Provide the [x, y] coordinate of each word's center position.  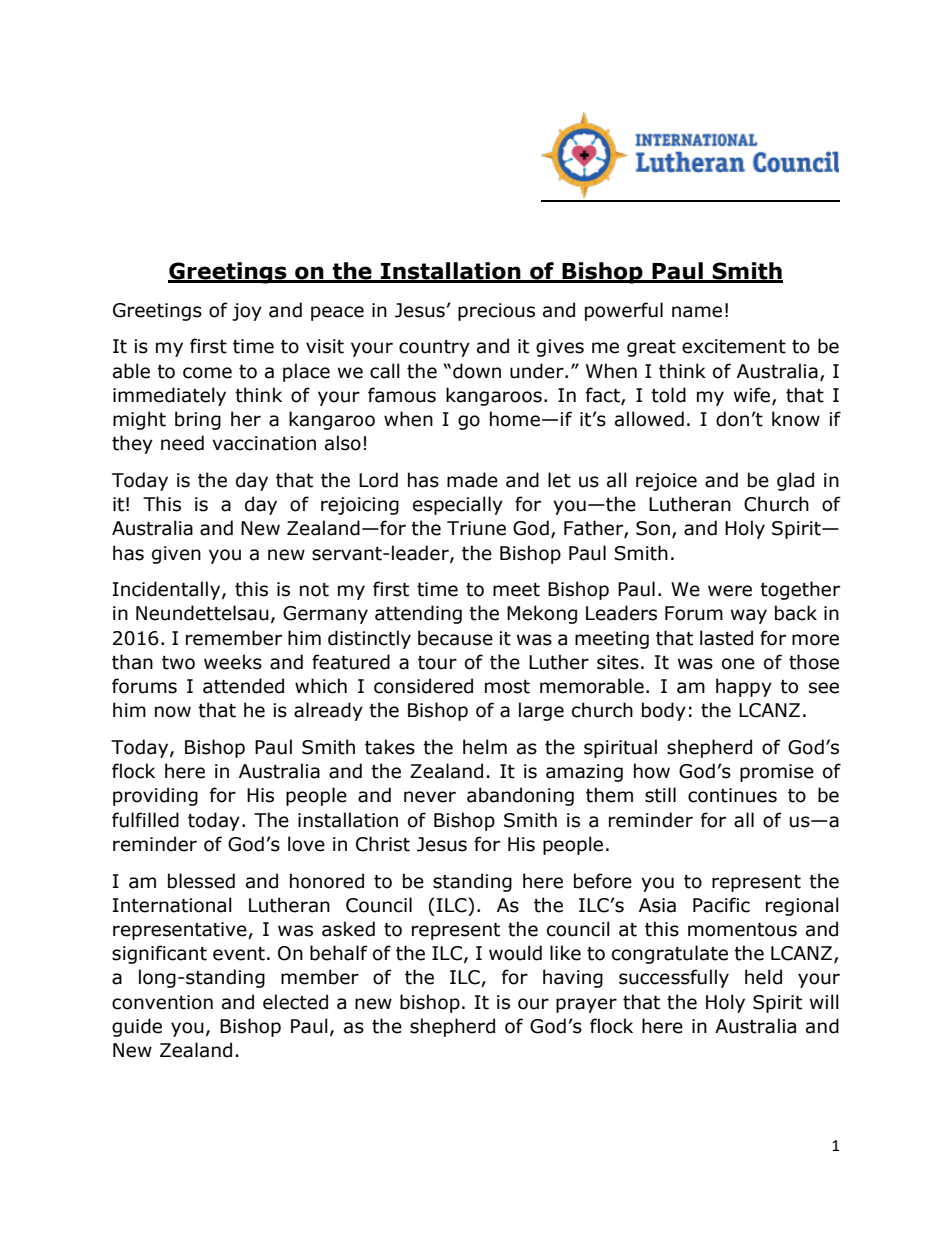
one [738, 664]
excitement [734, 346]
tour [437, 663]
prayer [586, 1005]
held [763, 977]
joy [247, 312]
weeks [233, 662]
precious [496, 312]
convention [162, 1002]
